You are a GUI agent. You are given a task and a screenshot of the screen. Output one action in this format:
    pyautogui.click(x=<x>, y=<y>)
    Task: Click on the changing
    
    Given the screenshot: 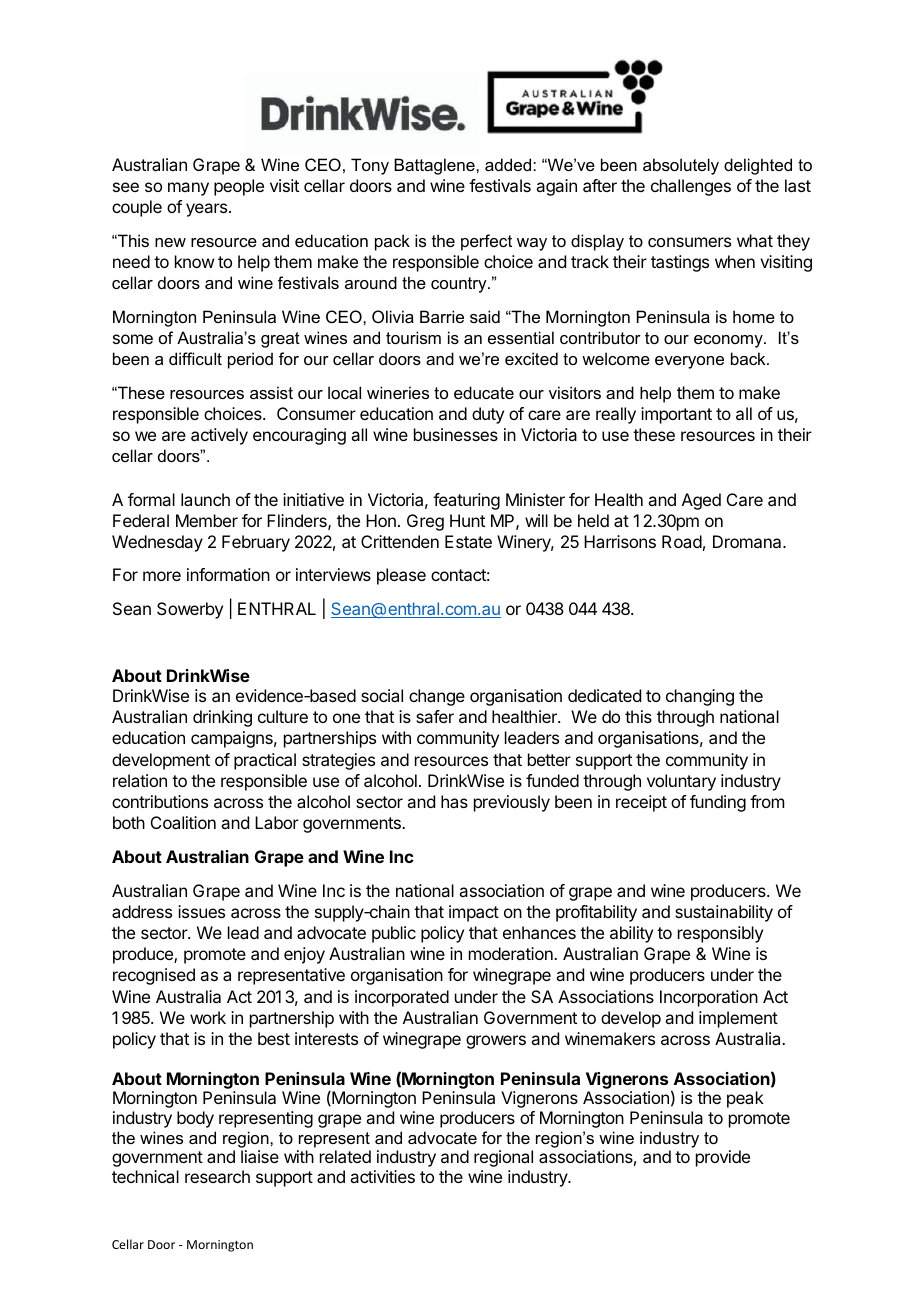 What is the action you would take?
    pyautogui.click(x=700, y=697)
